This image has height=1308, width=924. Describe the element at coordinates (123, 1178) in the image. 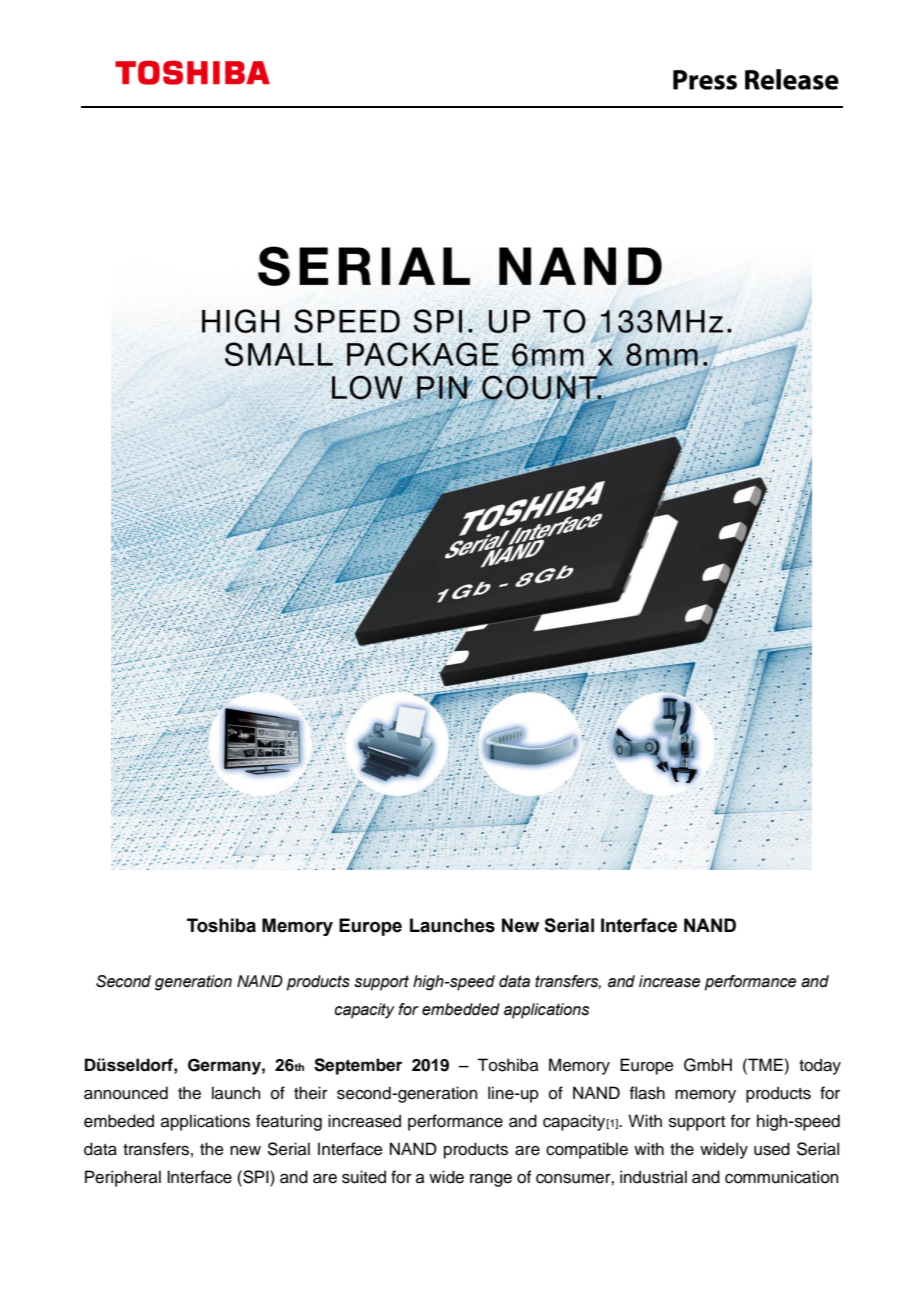

I see `Peripheral` at that location.
